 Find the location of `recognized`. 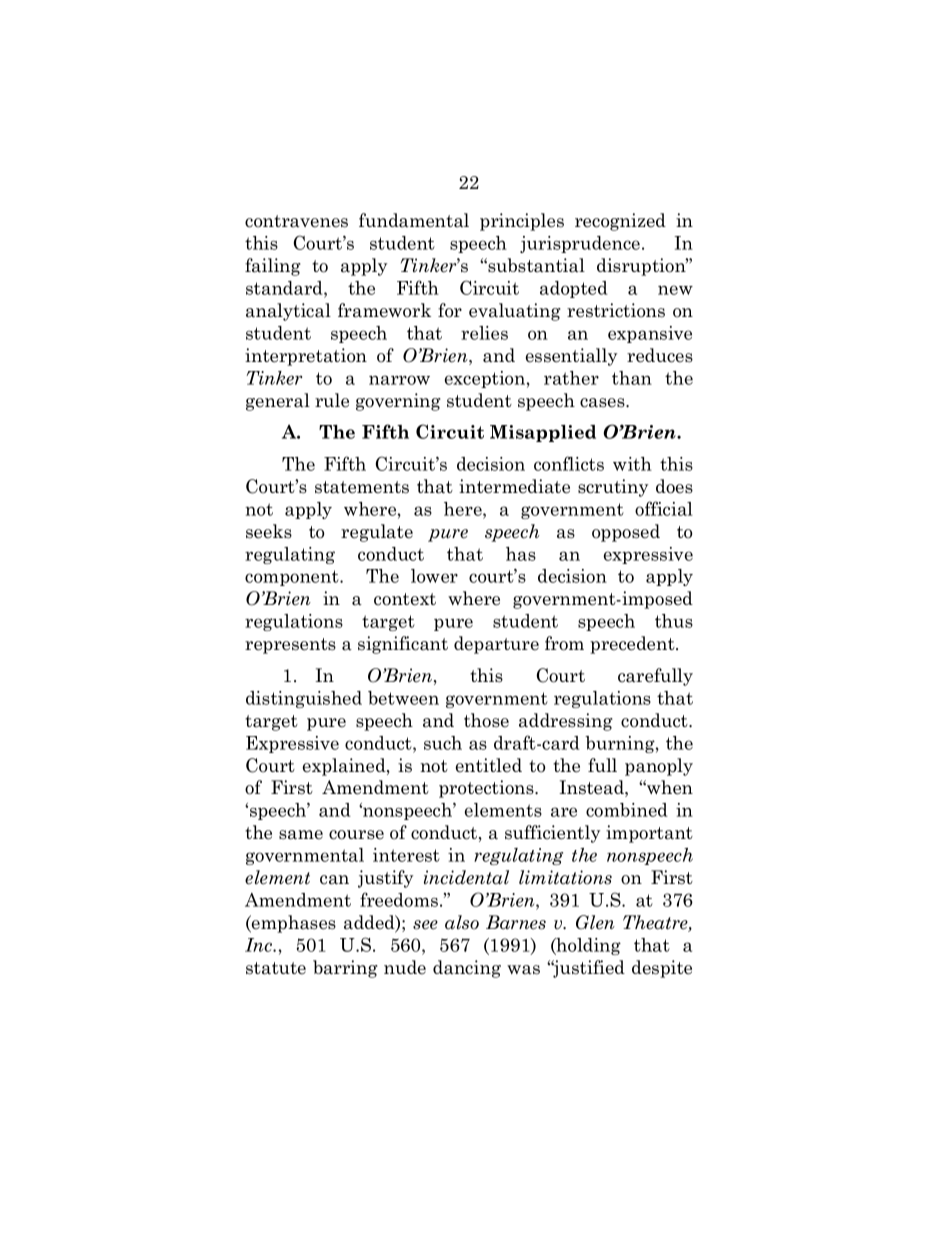

recognized is located at coordinates (620, 222).
